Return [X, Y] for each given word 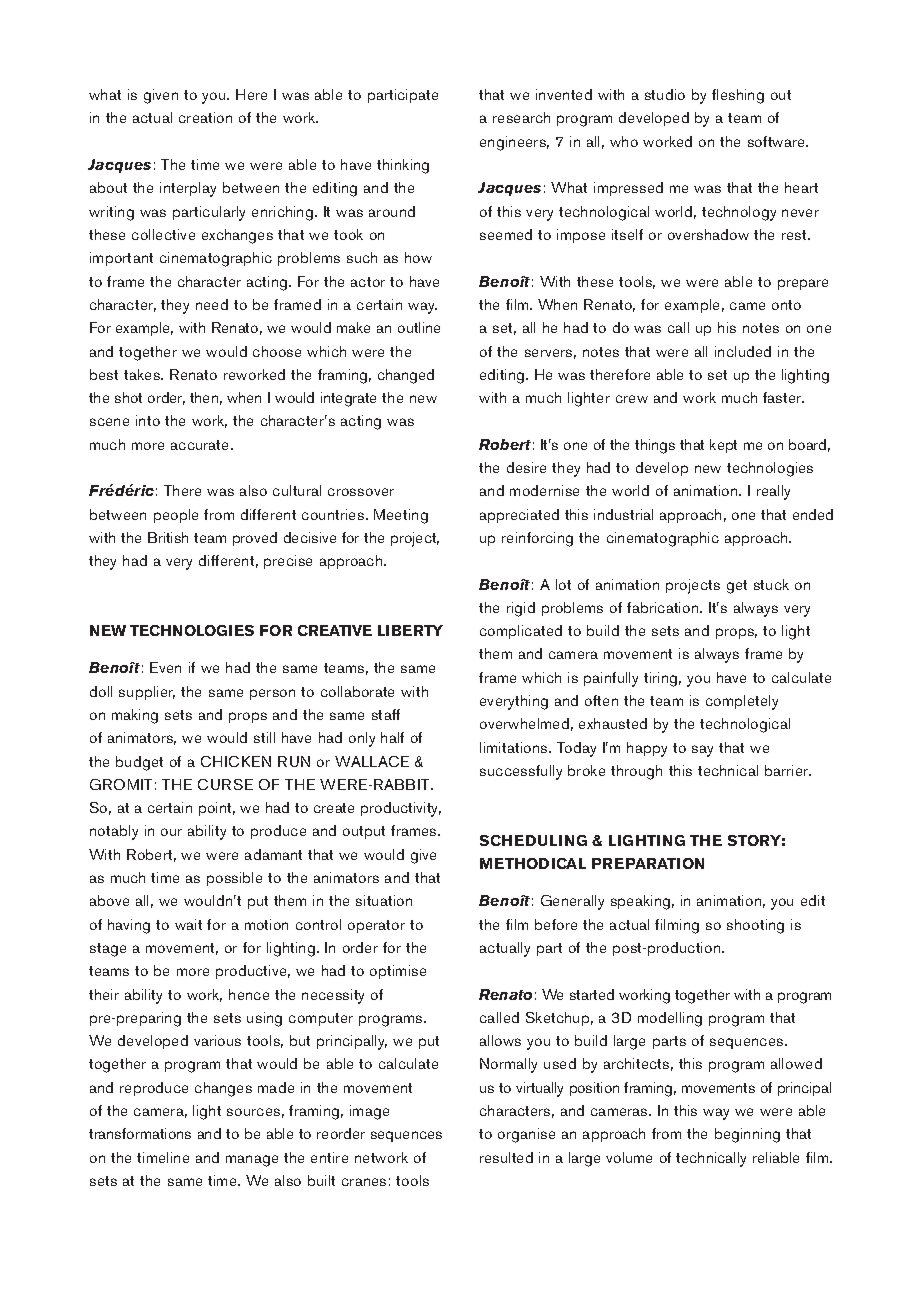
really [773, 492]
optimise [398, 972]
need [212, 304]
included [743, 351]
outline [419, 327]
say [702, 751]
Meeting [401, 516]
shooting [755, 926]
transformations [140, 1133]
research [521, 117]
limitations [515, 747]
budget [139, 763]
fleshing [738, 96]
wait [188, 924]
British [168, 537]
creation [205, 117]
